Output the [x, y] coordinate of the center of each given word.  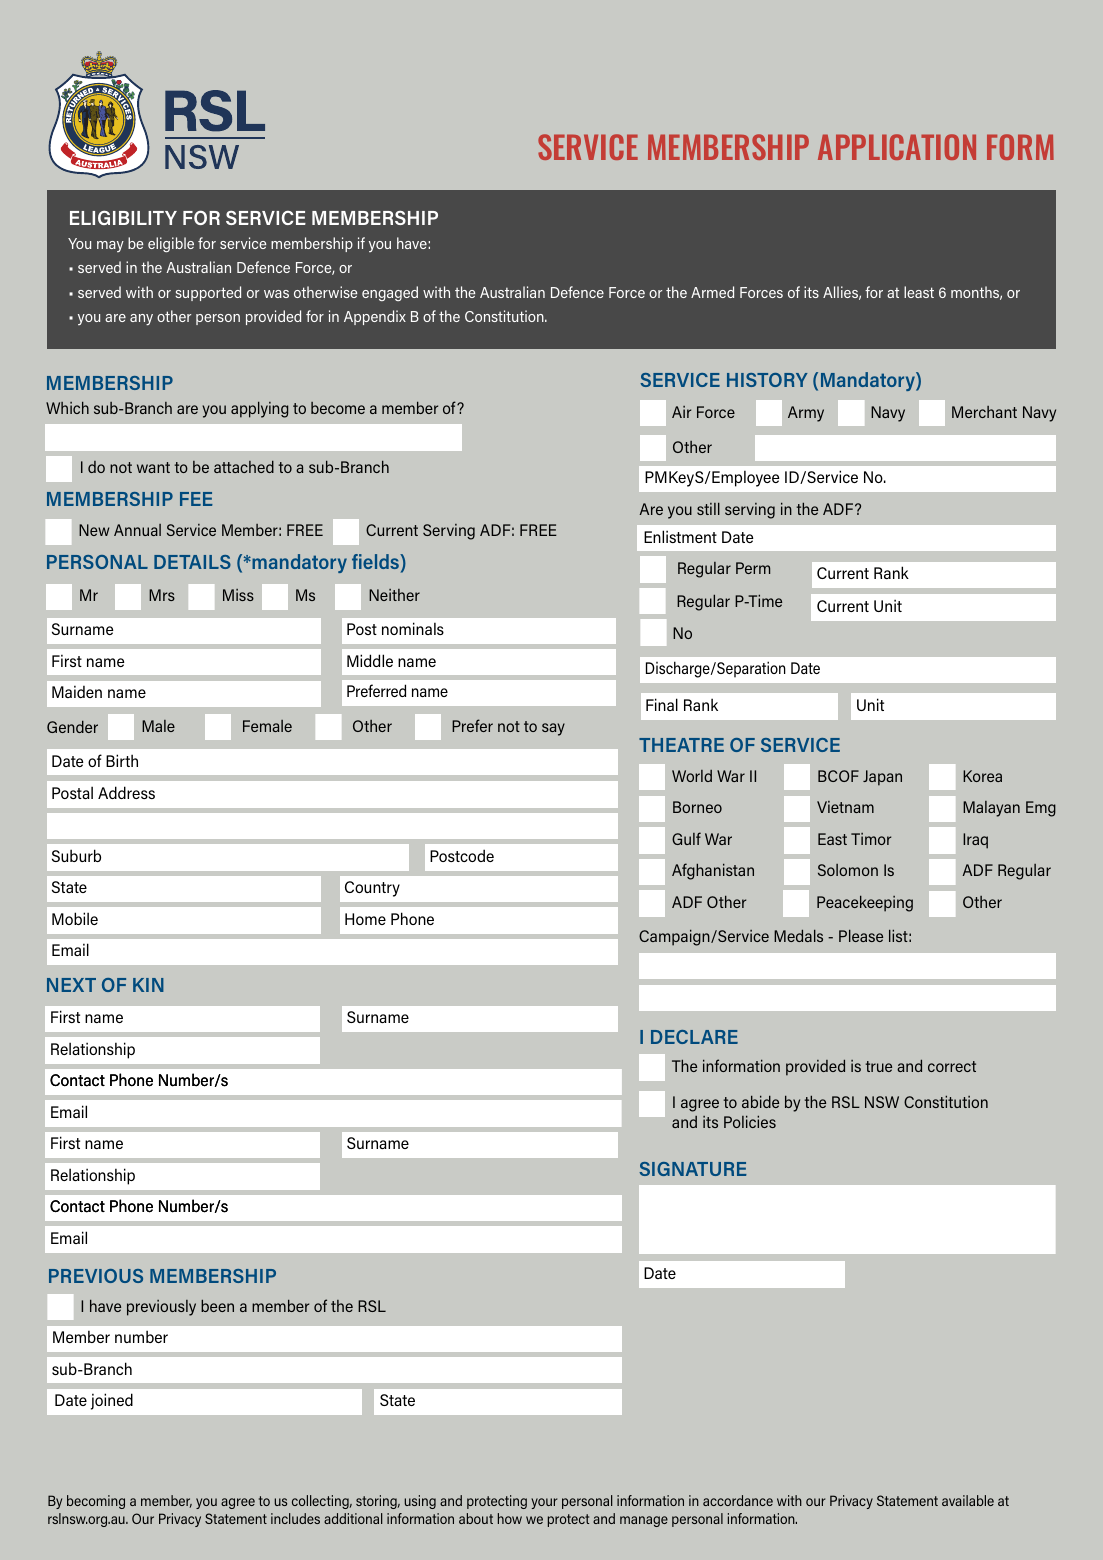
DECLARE [694, 1037]
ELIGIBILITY [123, 217]
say [553, 729]
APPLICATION [897, 147]
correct [952, 1066]
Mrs [162, 595]
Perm [753, 568]
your [544, 1503]
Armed [712, 292]
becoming [96, 1502]
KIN [148, 985]
